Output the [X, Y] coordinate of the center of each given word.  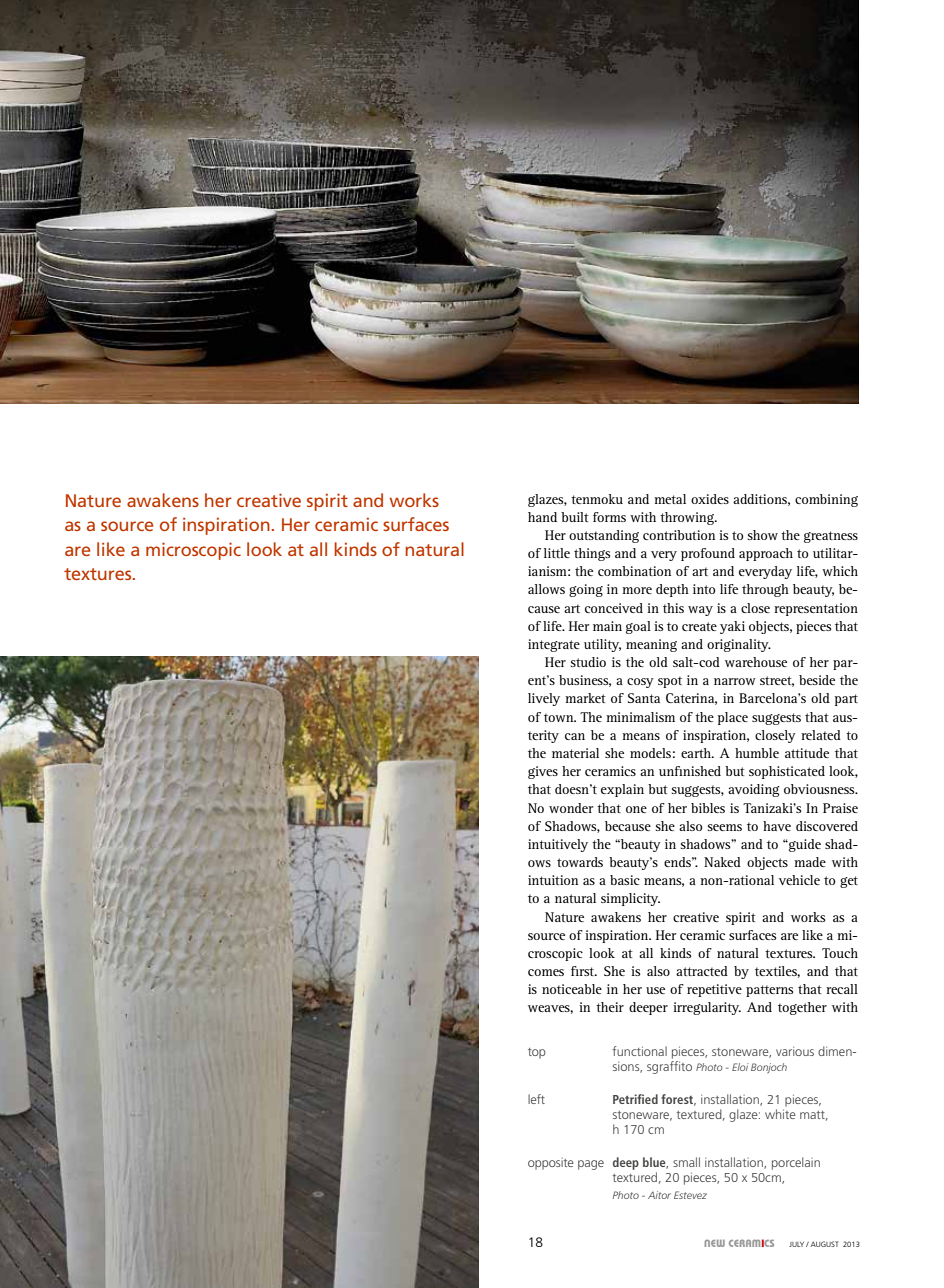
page [591, 1165]
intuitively [558, 845]
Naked [722, 862]
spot [670, 682]
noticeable [572, 989]
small [686, 1162]
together [802, 1008]
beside [817, 680]
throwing [688, 518]
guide [804, 845]
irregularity [707, 1008]
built [575, 517]
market [585, 698]
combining [826, 500]
